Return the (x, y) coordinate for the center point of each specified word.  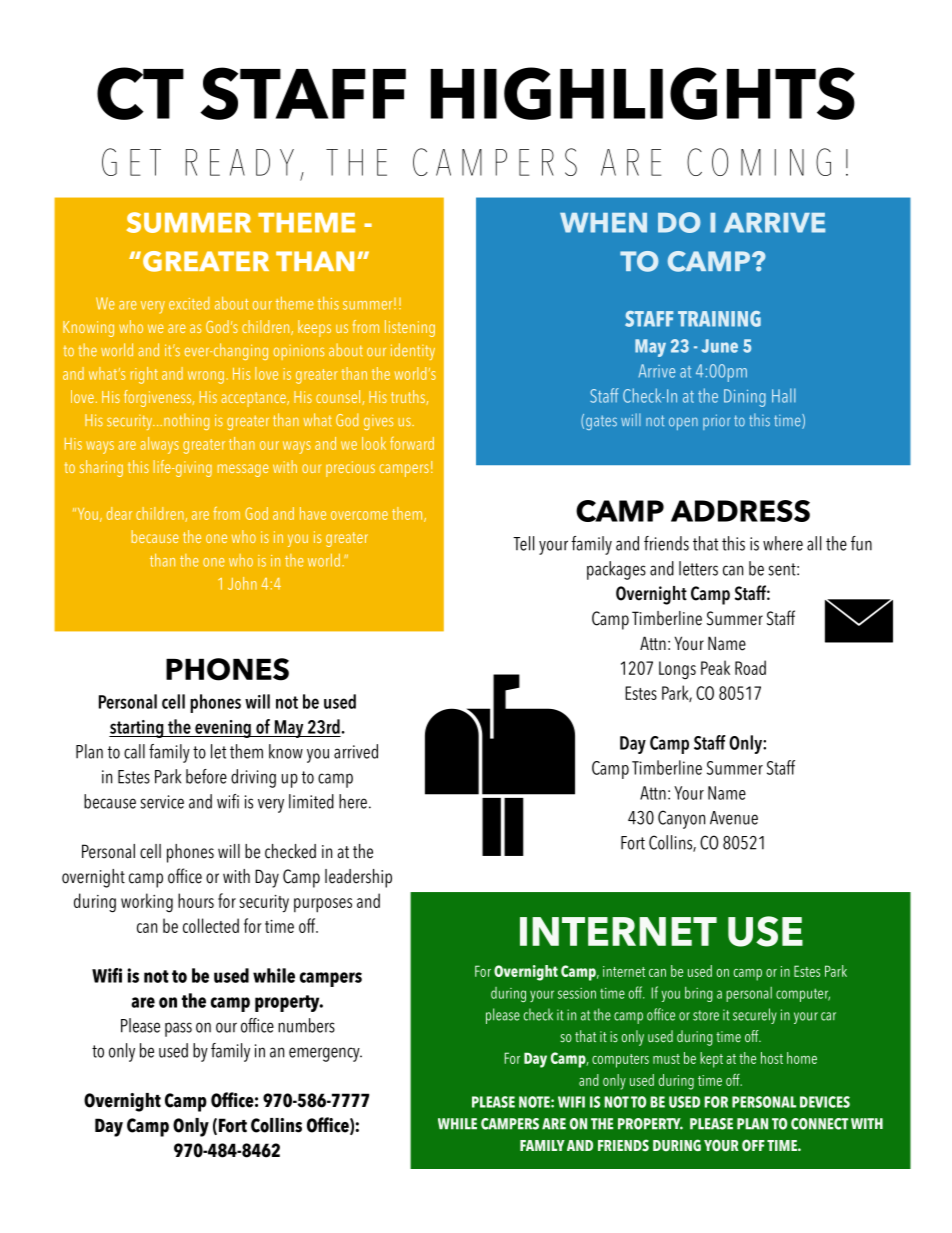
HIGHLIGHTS (643, 93)
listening (410, 328)
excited (189, 303)
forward (412, 443)
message (243, 470)
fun (861, 543)
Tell (523, 543)
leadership (358, 878)
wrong (206, 377)
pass (178, 1029)
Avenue (734, 818)
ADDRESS (740, 511)
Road (750, 667)
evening (223, 729)
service (162, 802)
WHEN (603, 223)
